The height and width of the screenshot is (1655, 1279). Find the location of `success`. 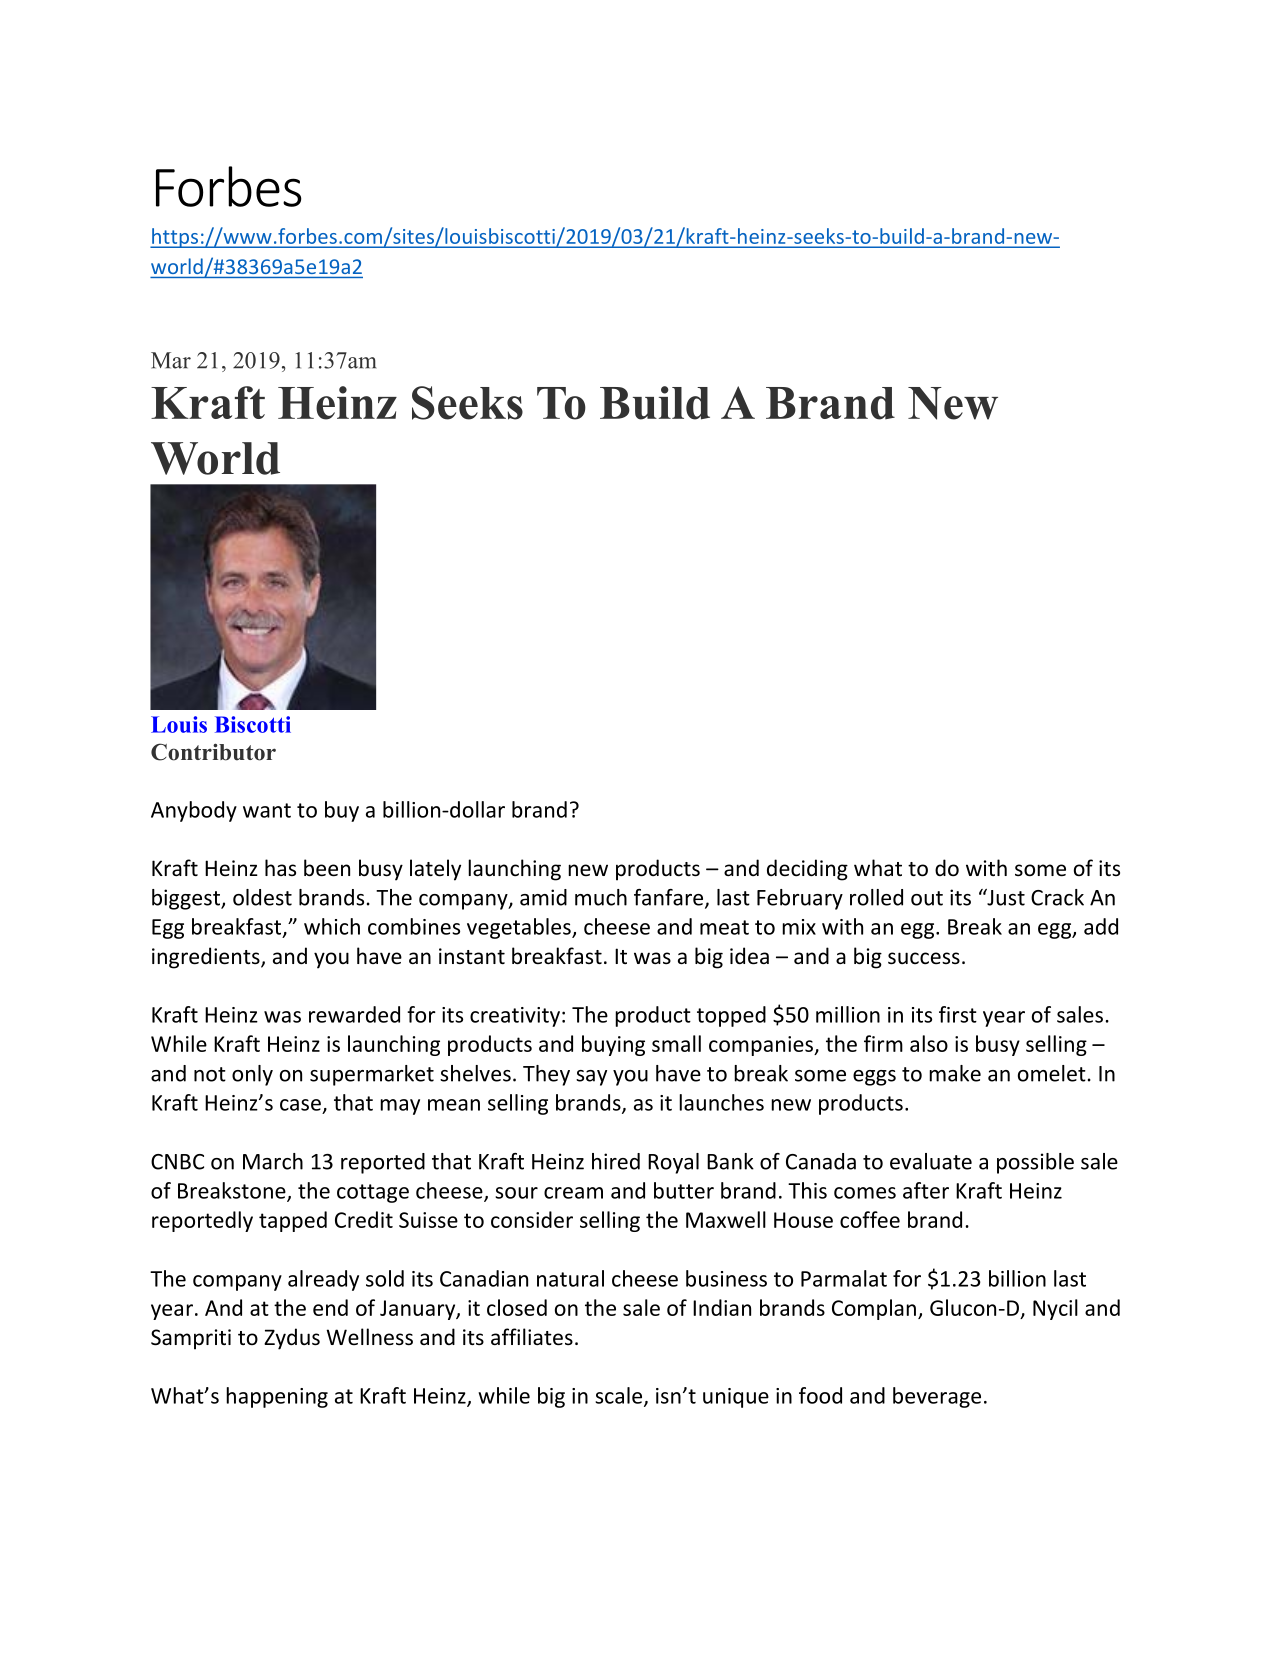

success is located at coordinates (924, 958).
